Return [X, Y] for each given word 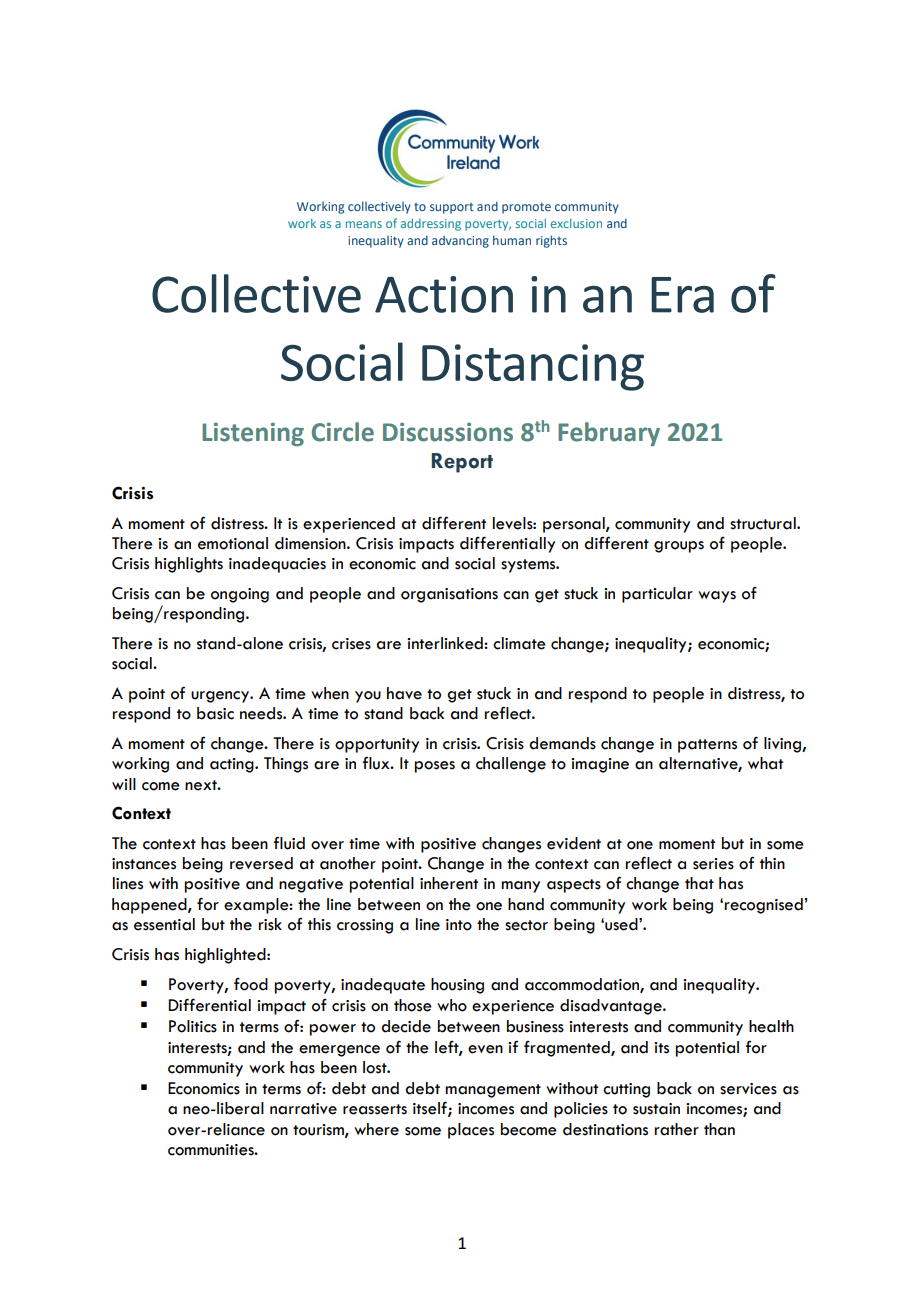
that [699, 883]
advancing [460, 241]
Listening [253, 434]
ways [717, 597]
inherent [449, 883]
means [364, 224]
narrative [303, 1109]
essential [164, 924]
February [609, 434]
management [493, 1091]
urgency [221, 697]
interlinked [446, 643]
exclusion [576, 223]
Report [462, 463]
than [719, 1129]
